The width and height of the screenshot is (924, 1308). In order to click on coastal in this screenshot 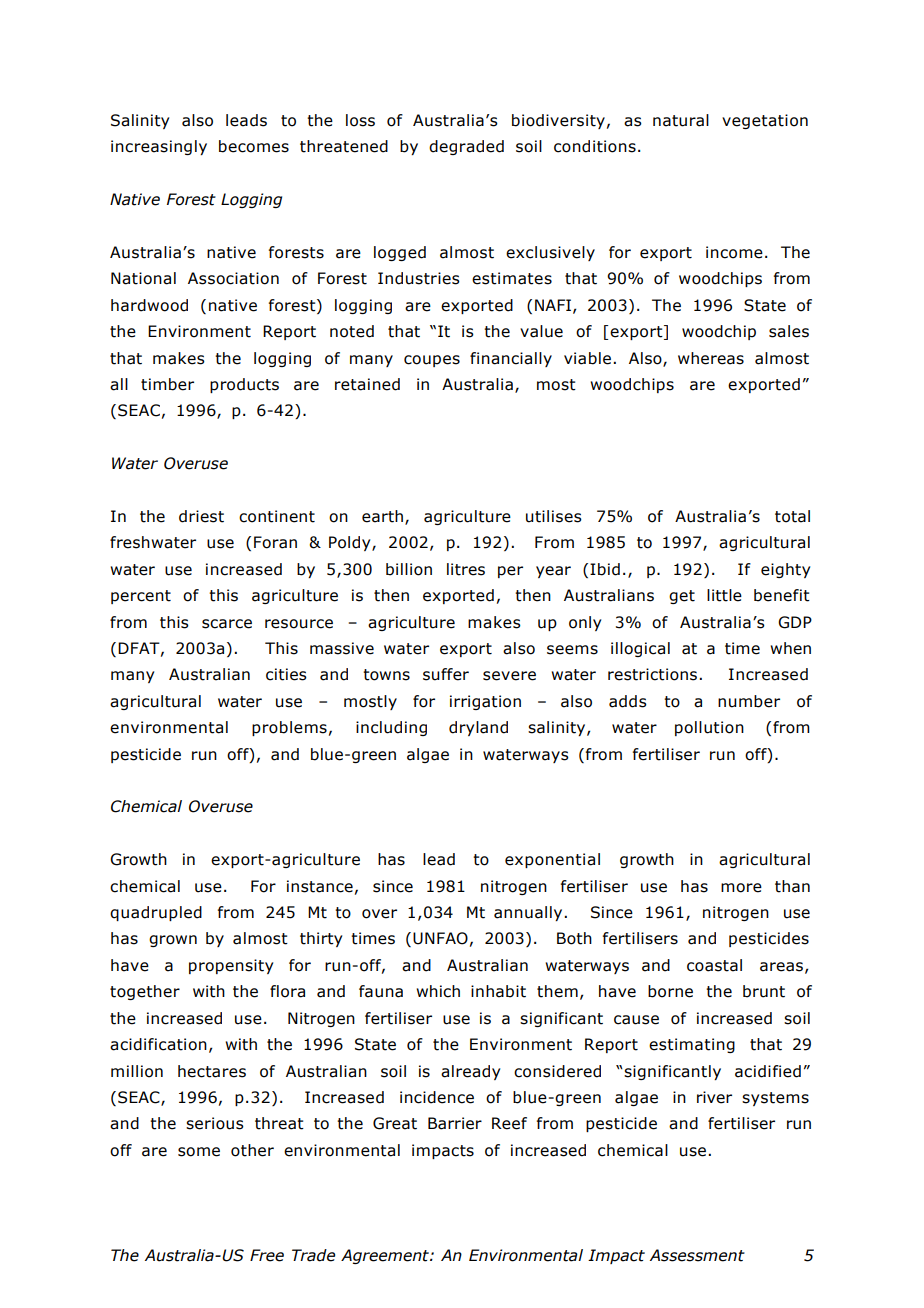, I will do `click(714, 965)`.
